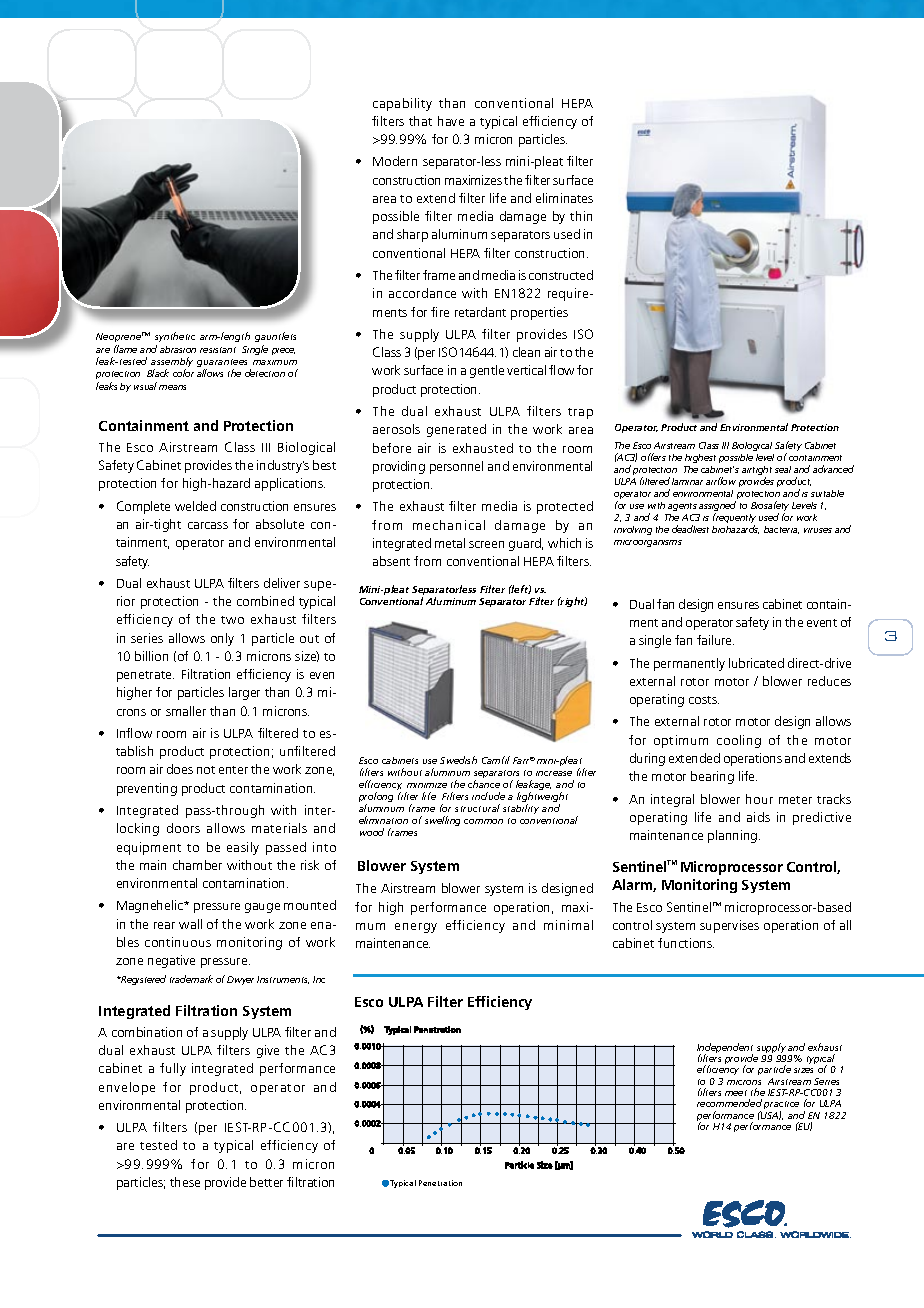  What do you see at coordinates (451, 121) in the image?
I see `have` at bounding box center [451, 121].
